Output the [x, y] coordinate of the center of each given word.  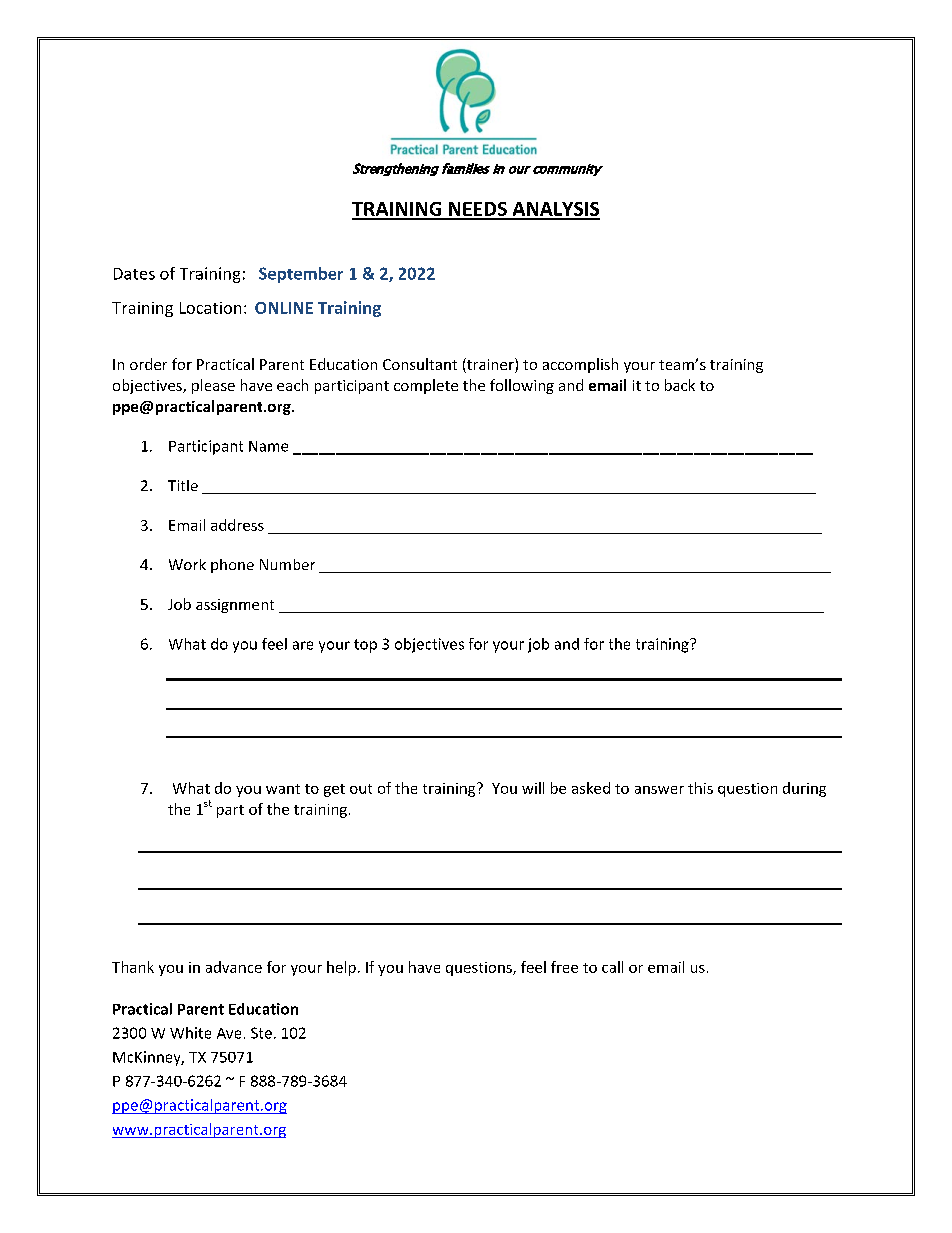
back [680, 385]
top [365, 646]
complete [426, 386]
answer [659, 790]
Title [183, 485]
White [190, 1033]
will [533, 788]
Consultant [420, 364]
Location [210, 308]
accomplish [580, 365]
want [283, 789]
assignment [235, 606]
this [700, 788]
